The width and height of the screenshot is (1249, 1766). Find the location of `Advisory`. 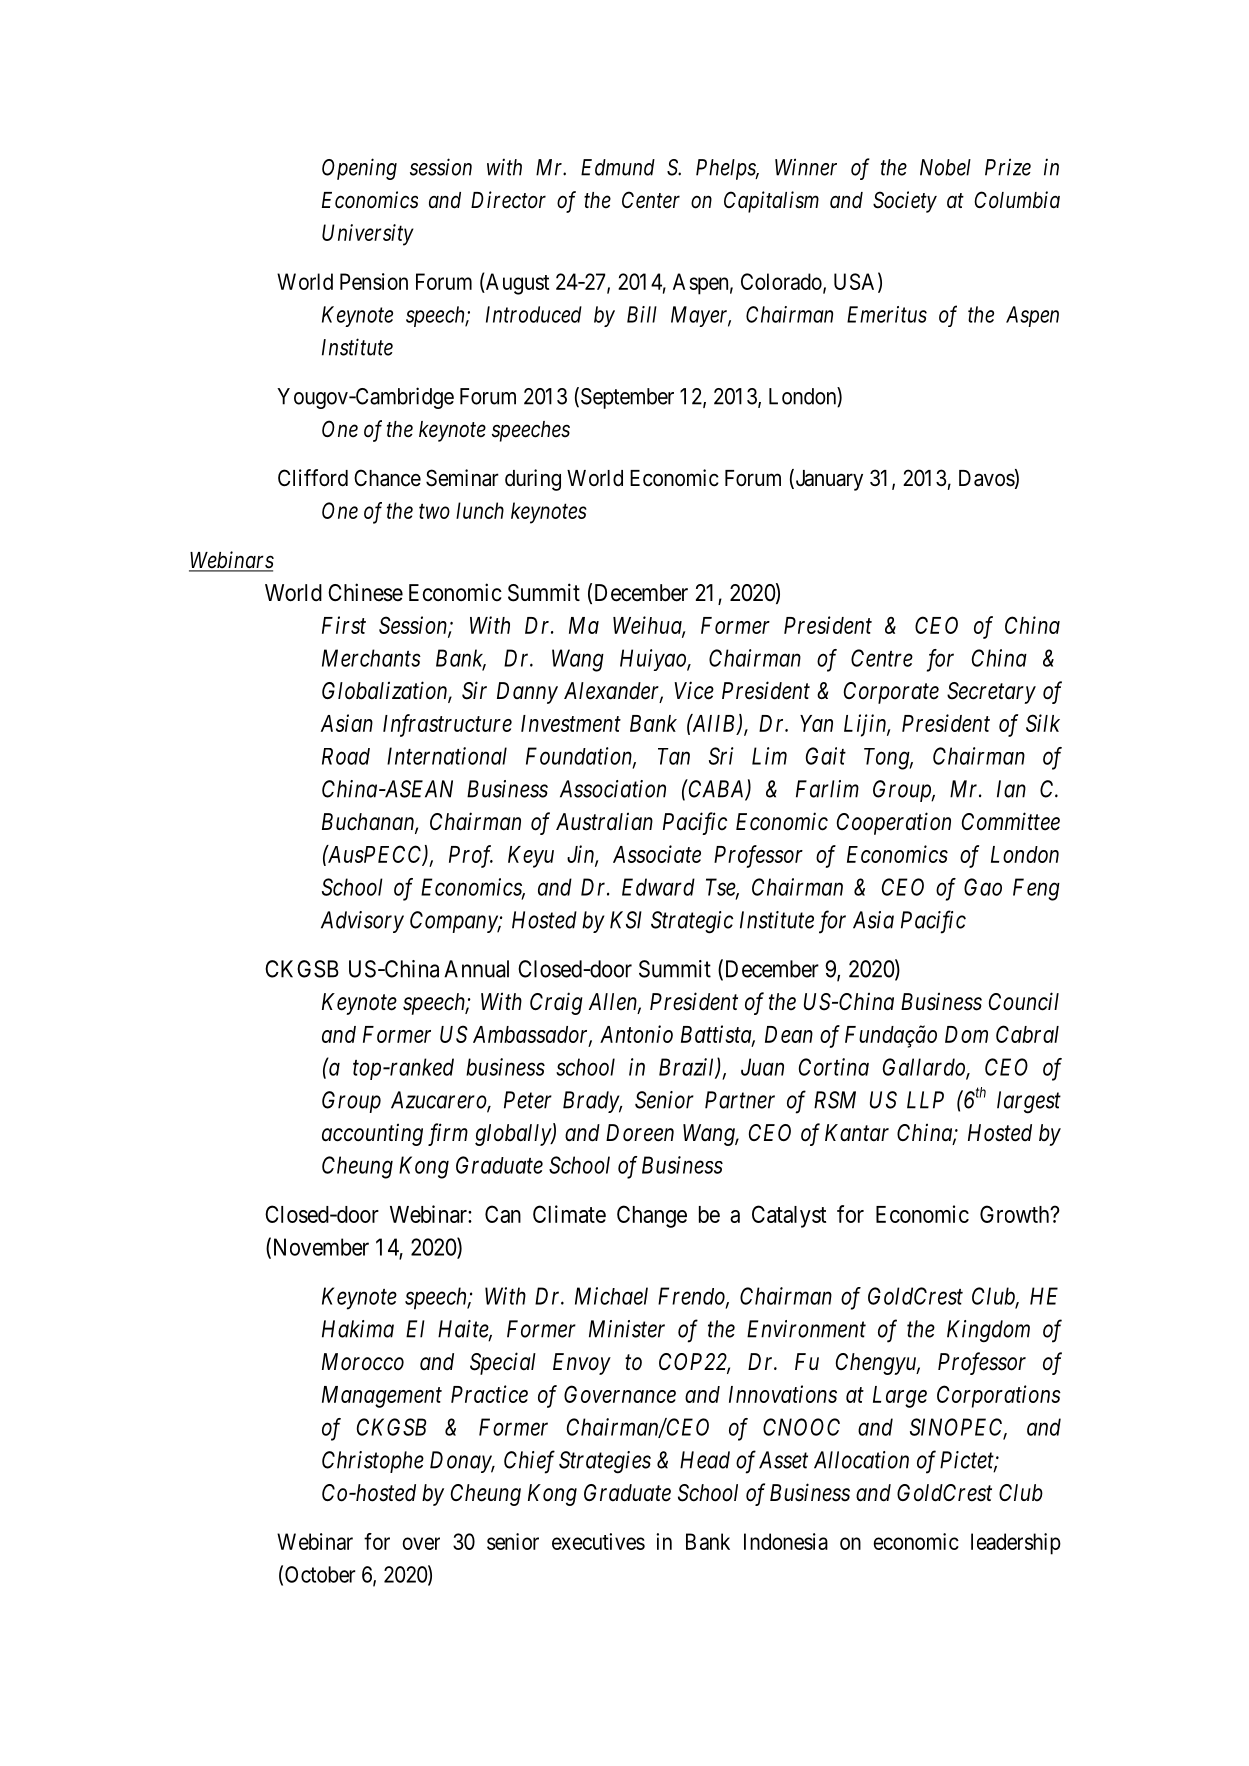

Advisory is located at coordinates (362, 922).
